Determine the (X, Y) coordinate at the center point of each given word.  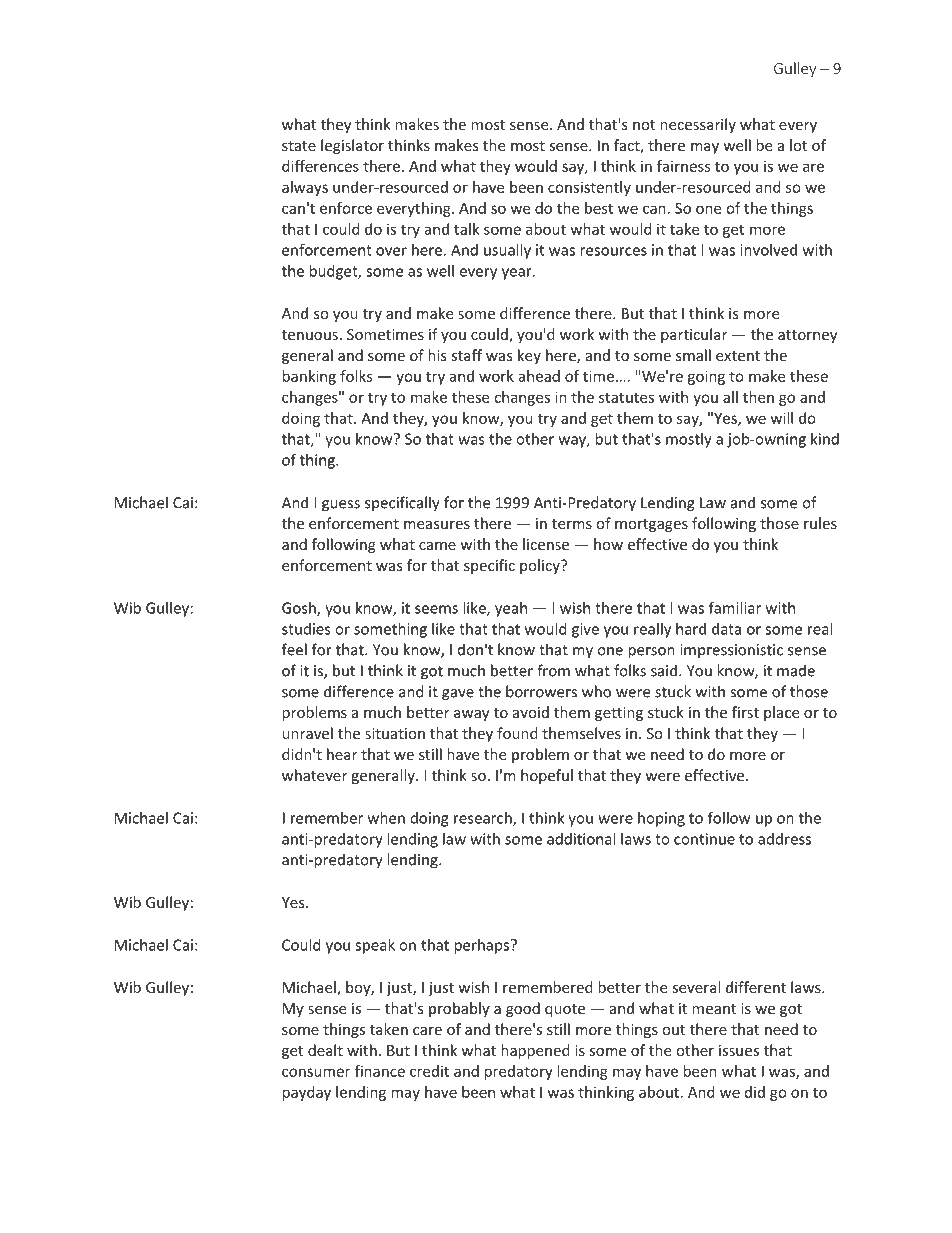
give (585, 630)
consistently (589, 188)
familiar (735, 607)
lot (798, 145)
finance (380, 1071)
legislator (352, 146)
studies (306, 629)
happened (535, 1051)
